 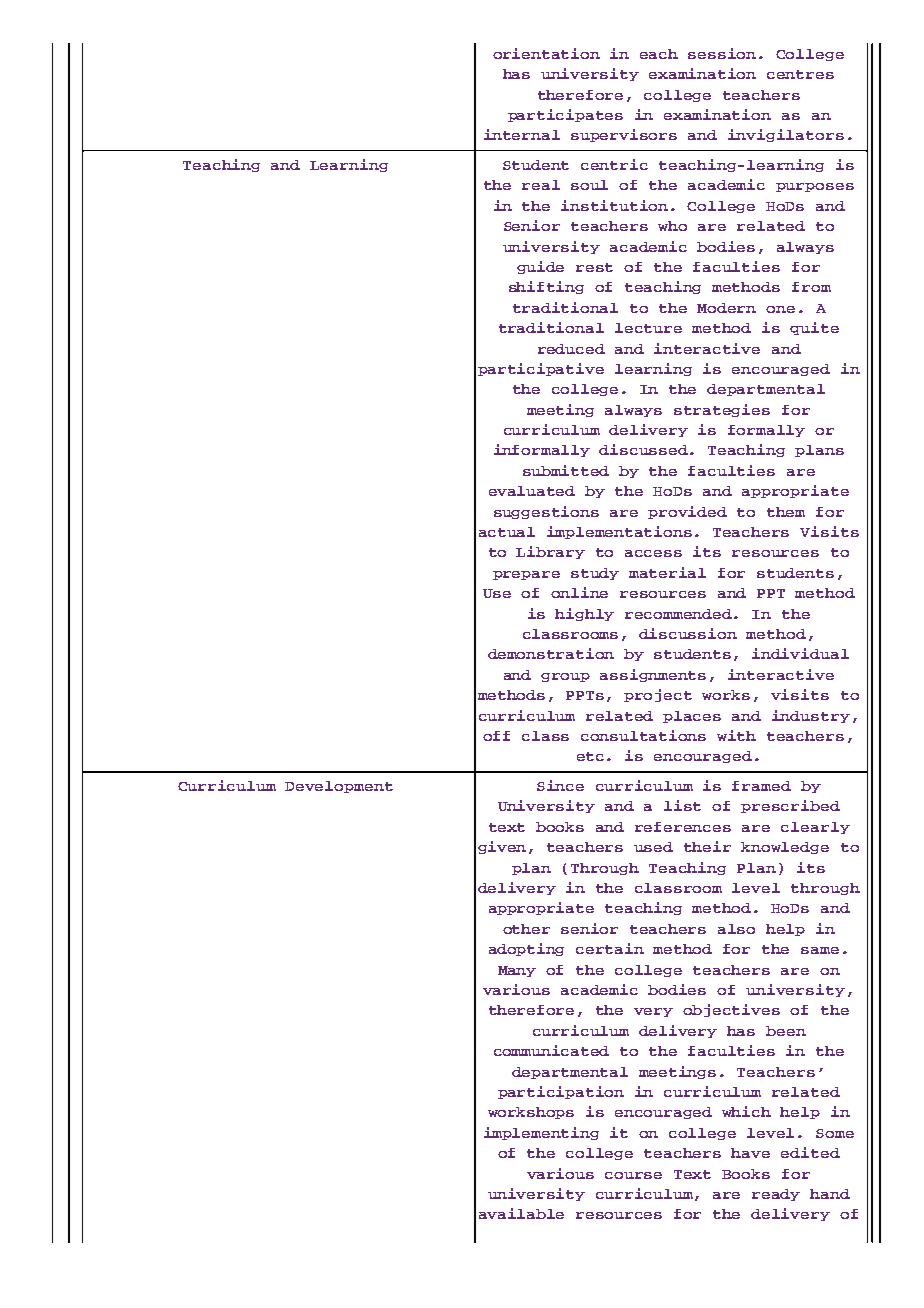 I want to click on available, so click(x=521, y=1213).
